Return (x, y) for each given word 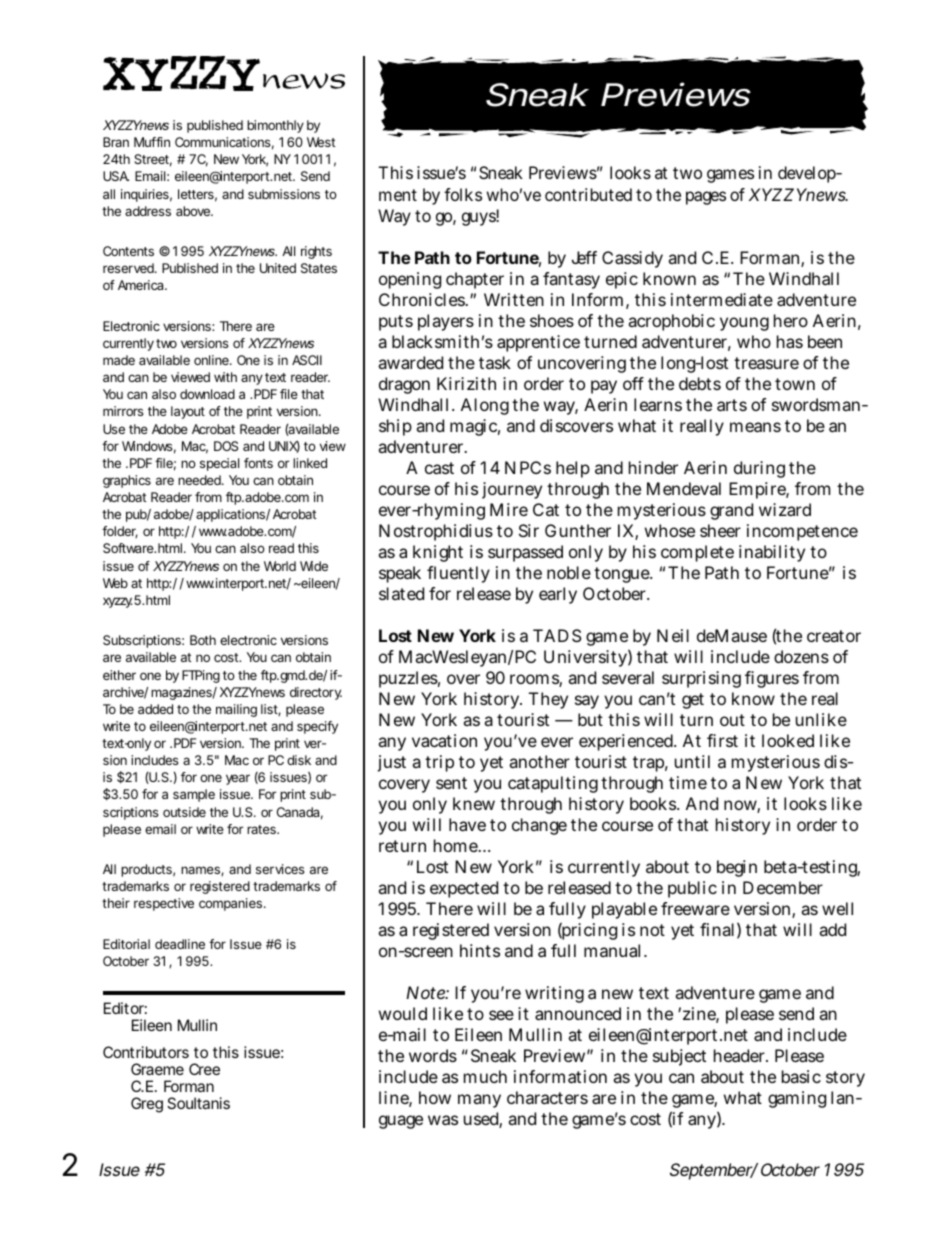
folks (463, 194)
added (155, 709)
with (225, 377)
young (744, 324)
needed (200, 480)
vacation (444, 740)
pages (706, 198)
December (783, 887)
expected (464, 889)
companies (232, 904)
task (495, 362)
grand (731, 511)
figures (772, 679)
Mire (509, 509)
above (194, 211)
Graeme (157, 1069)
